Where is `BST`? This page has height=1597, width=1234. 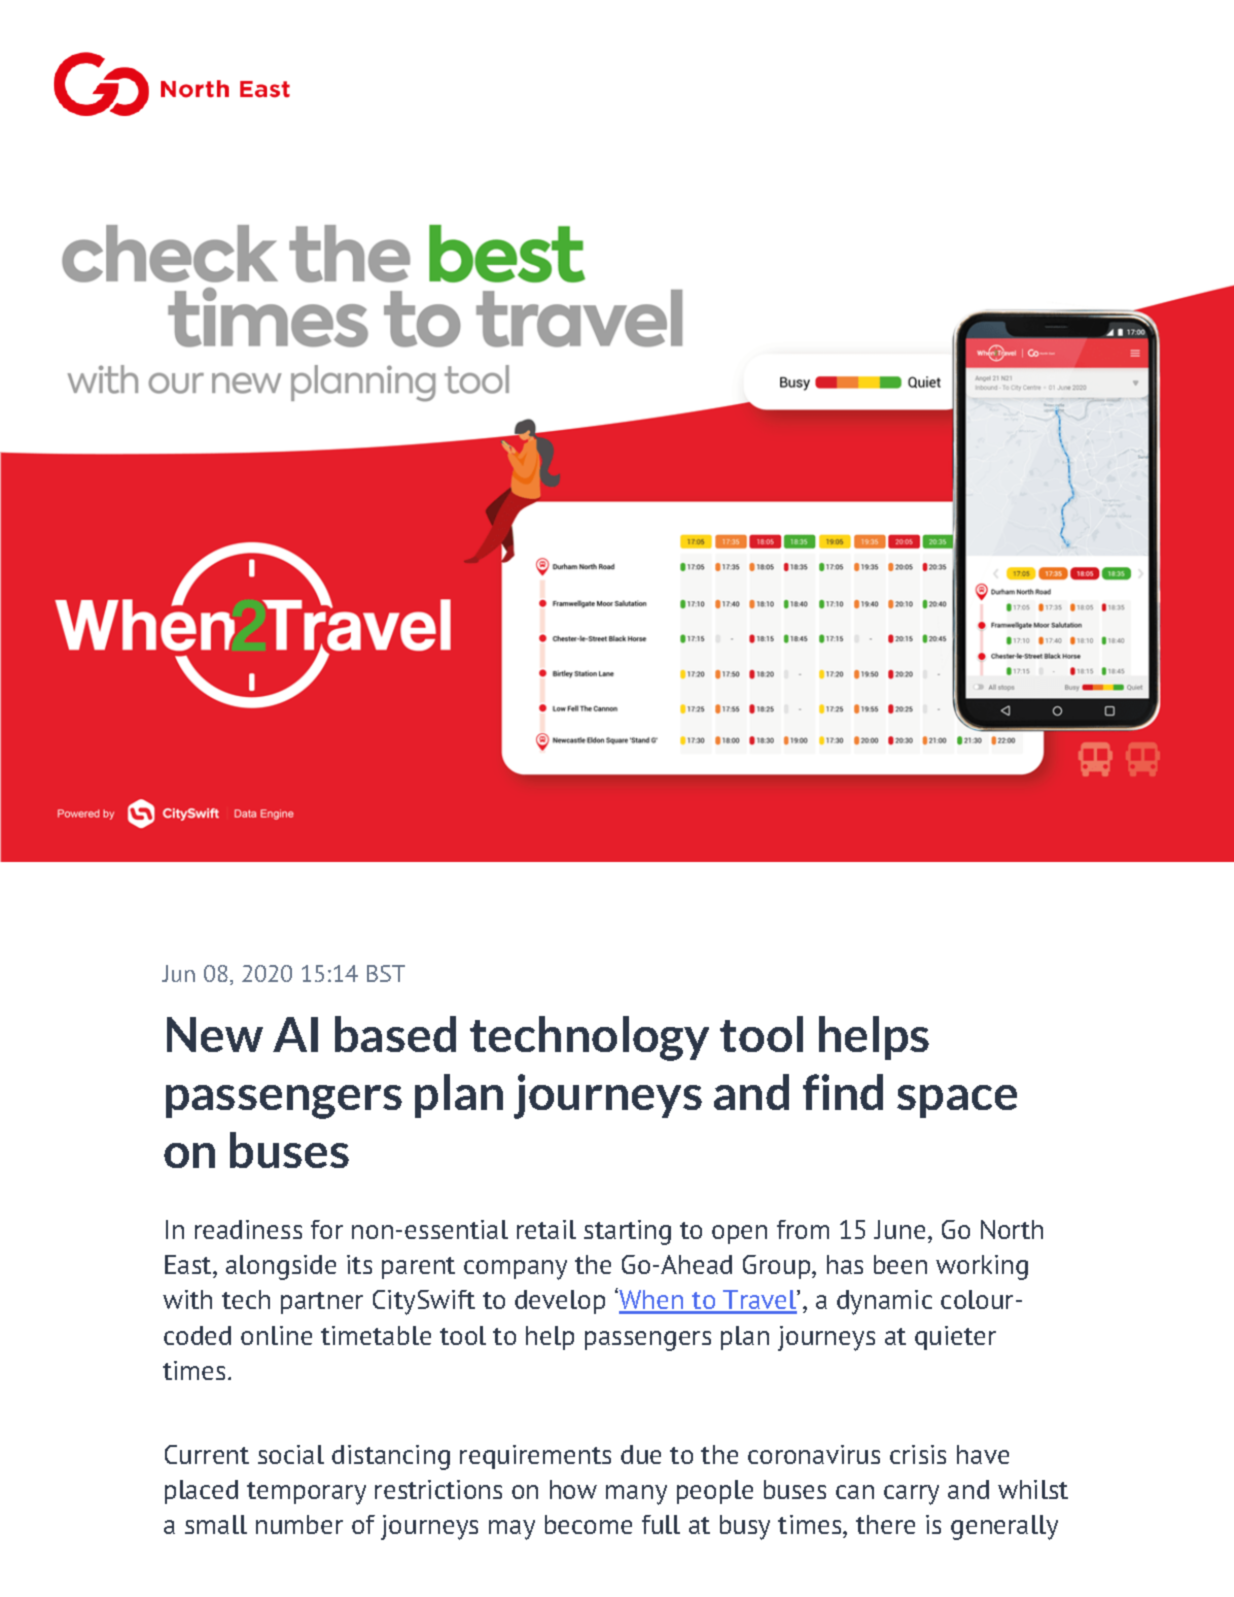
BST is located at coordinates (386, 973).
